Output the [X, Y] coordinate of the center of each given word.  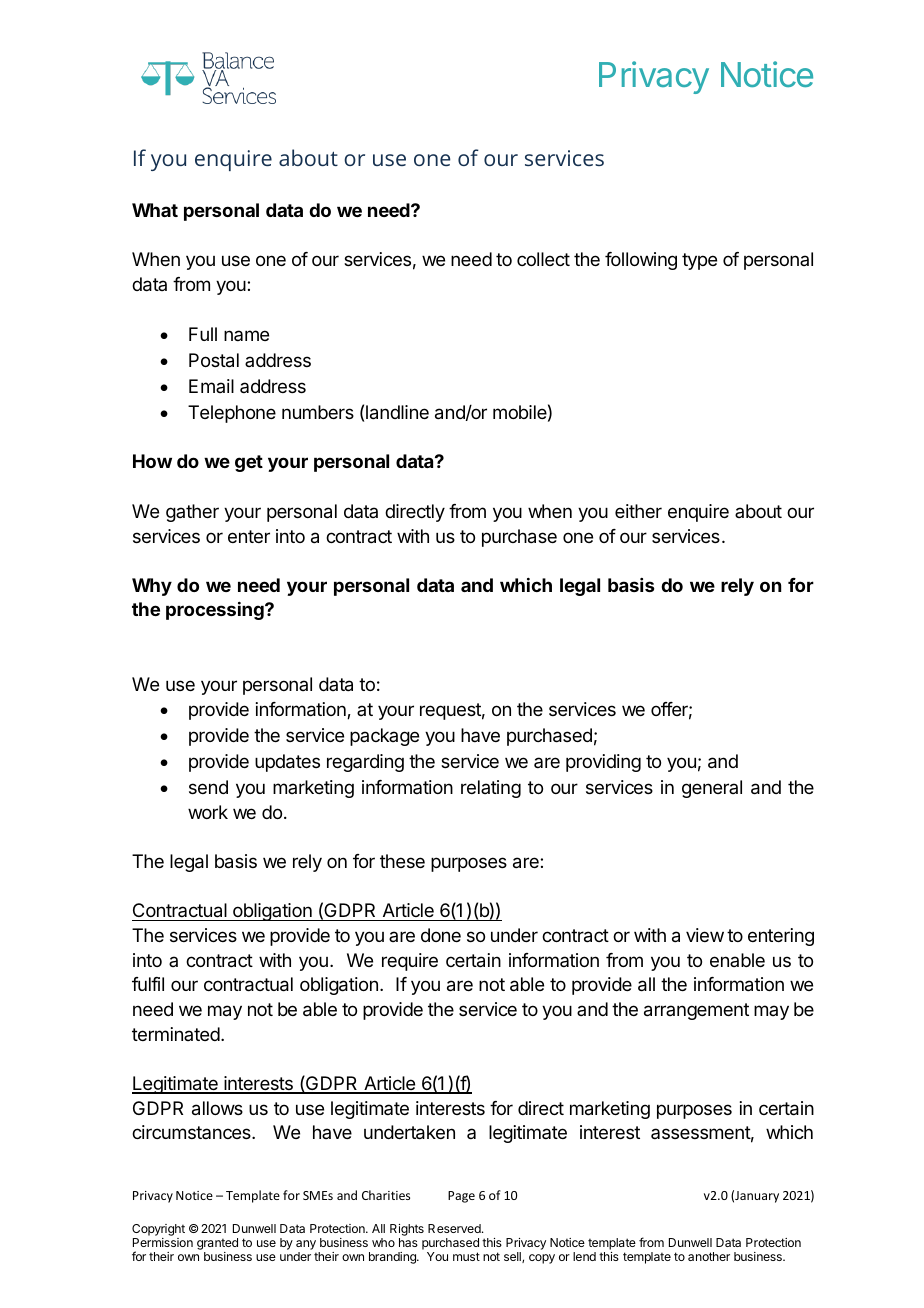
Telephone [232, 414]
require [410, 962]
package [384, 737]
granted [217, 1244]
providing [603, 763]
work [208, 812]
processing [216, 611]
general [712, 789]
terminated [176, 1034]
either [638, 511]
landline [397, 412]
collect [543, 259]
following [641, 261]
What [155, 210]
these [402, 861]
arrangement [696, 1011]
